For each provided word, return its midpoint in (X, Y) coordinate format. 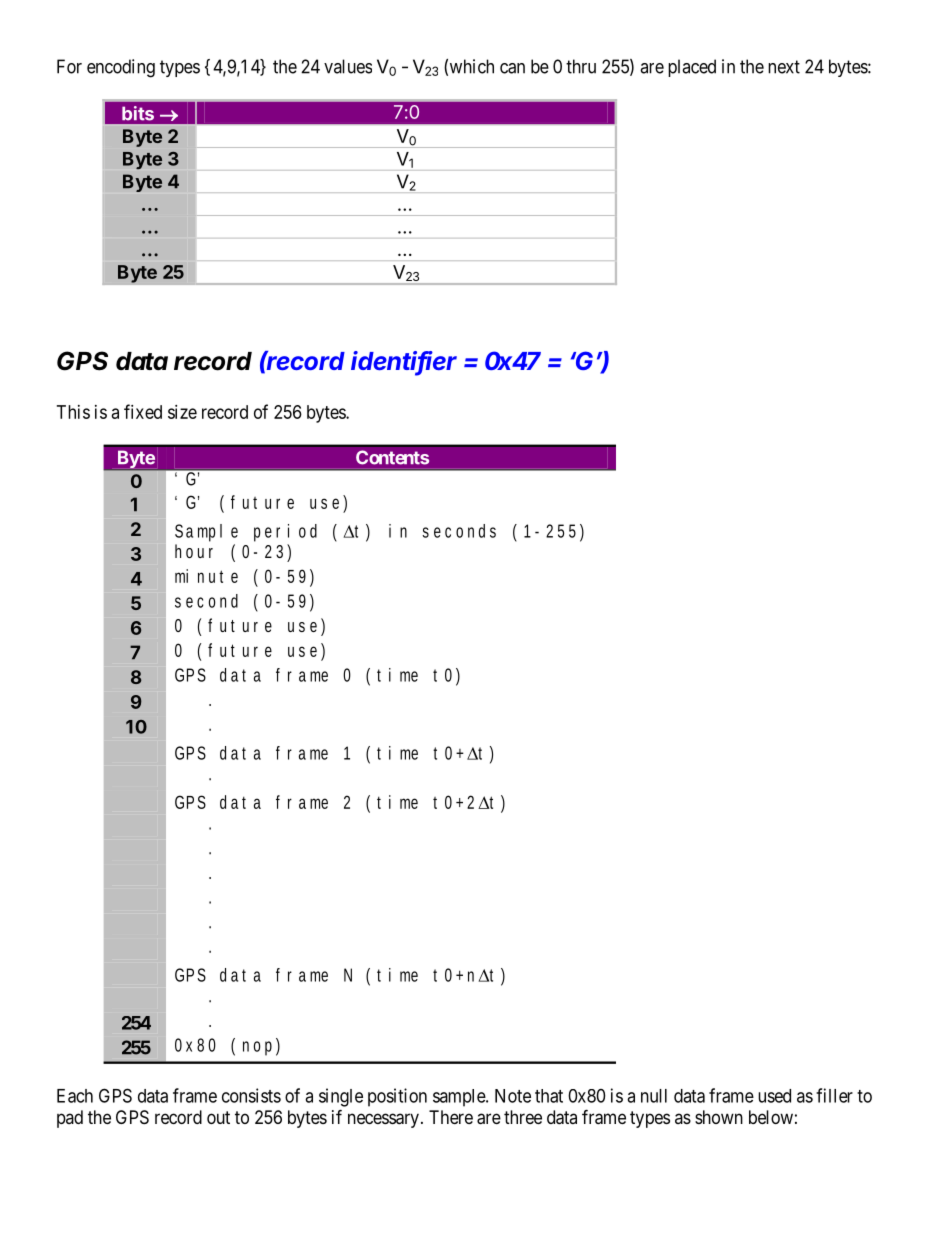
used (774, 1096)
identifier (404, 362)
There (451, 1117)
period (285, 533)
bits (138, 113)
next (784, 67)
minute (206, 576)
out (218, 1117)
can (512, 68)
